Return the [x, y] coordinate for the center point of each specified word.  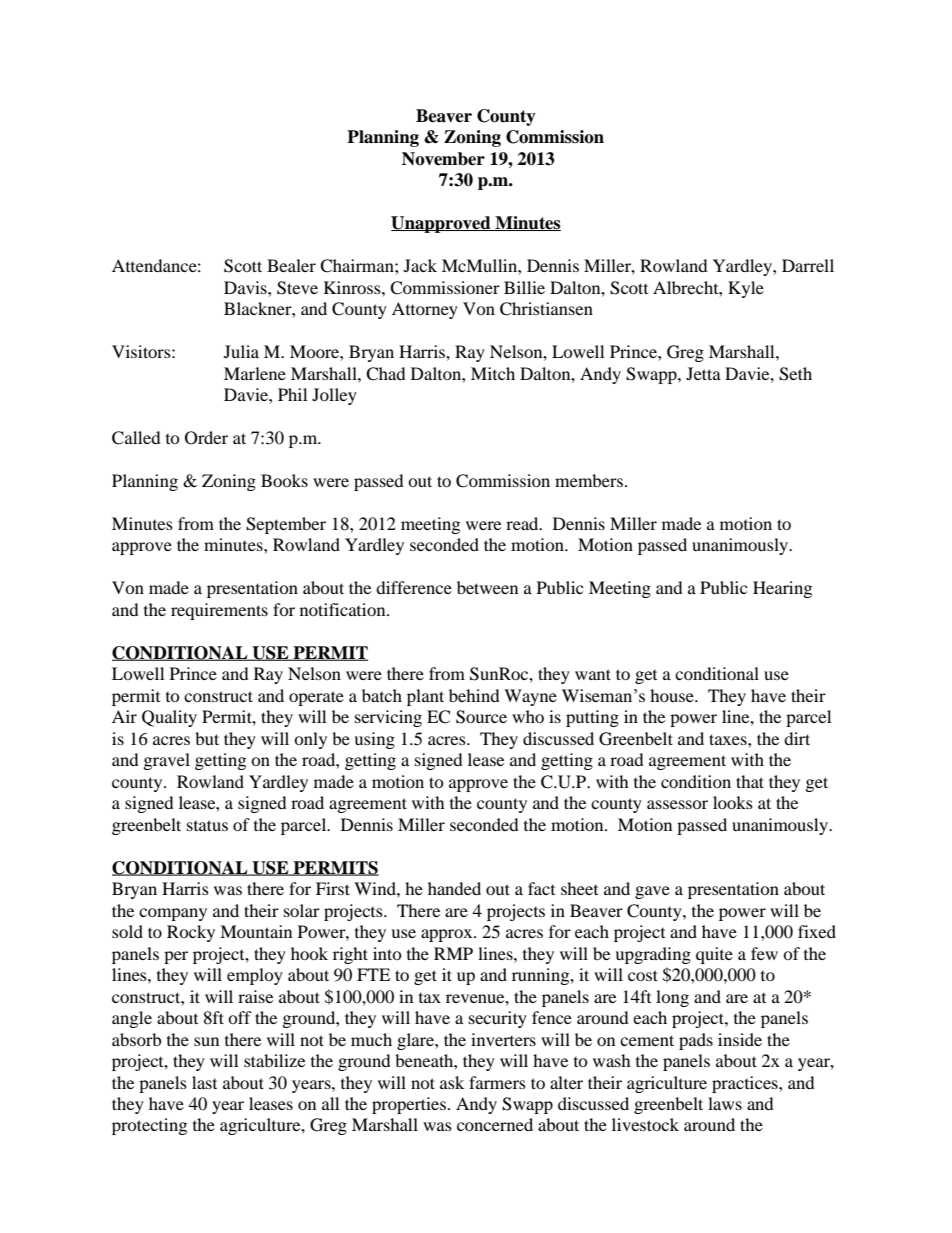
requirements [219, 611]
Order [206, 438]
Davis [246, 287]
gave [652, 892]
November [443, 159]
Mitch [493, 373]
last [204, 1082]
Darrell [808, 265]
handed [454, 888]
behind [474, 695]
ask [452, 1082]
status [207, 825]
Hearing [782, 589]
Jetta [703, 373]
